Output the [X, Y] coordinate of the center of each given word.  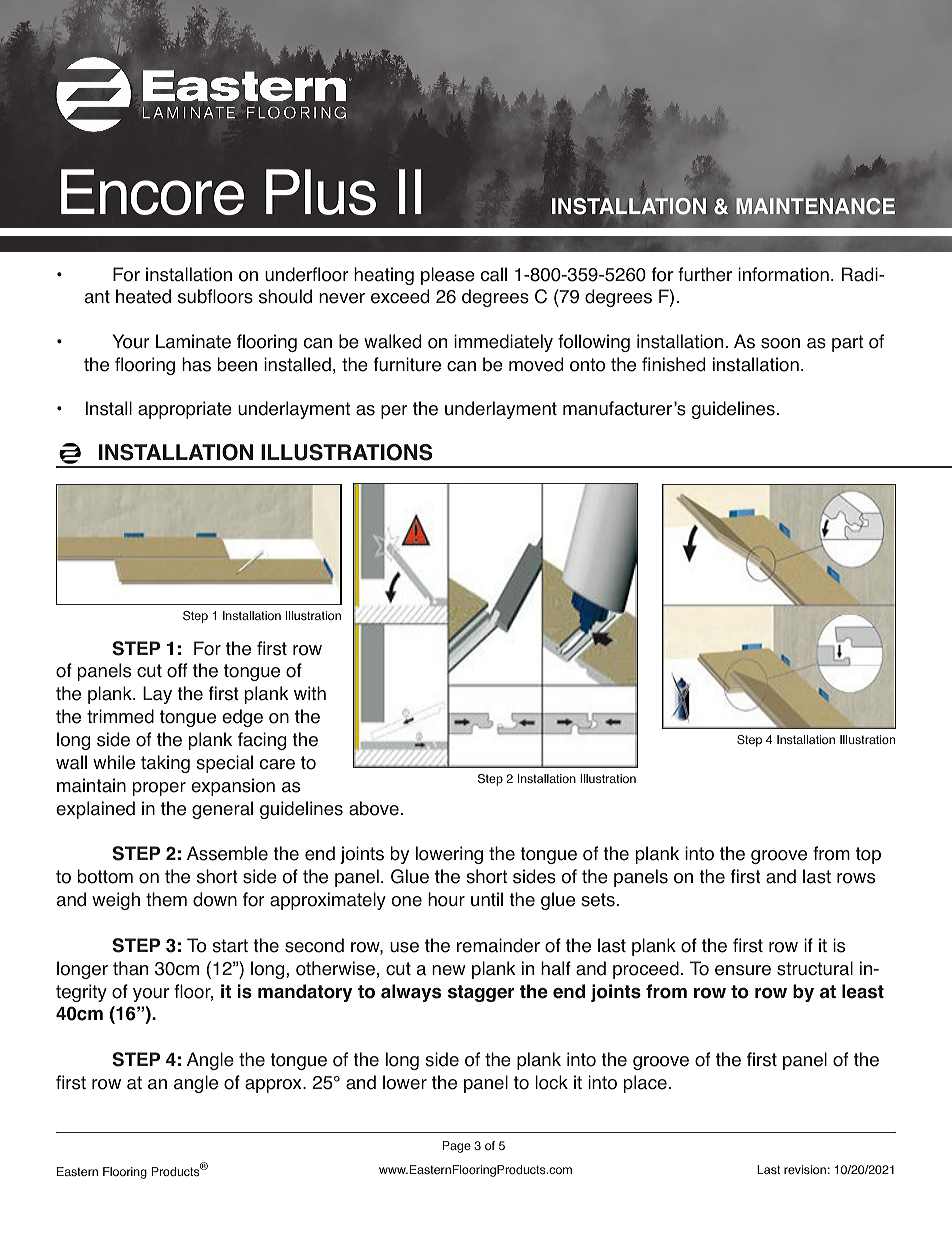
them [166, 899]
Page [457, 1147]
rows [856, 878]
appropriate [185, 410]
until [487, 899]
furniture [407, 364]
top [868, 855]
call [494, 274]
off [177, 670]
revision [805, 1169]
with [310, 693]
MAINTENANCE [815, 206]
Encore [152, 192]
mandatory [305, 993]
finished [673, 364]
